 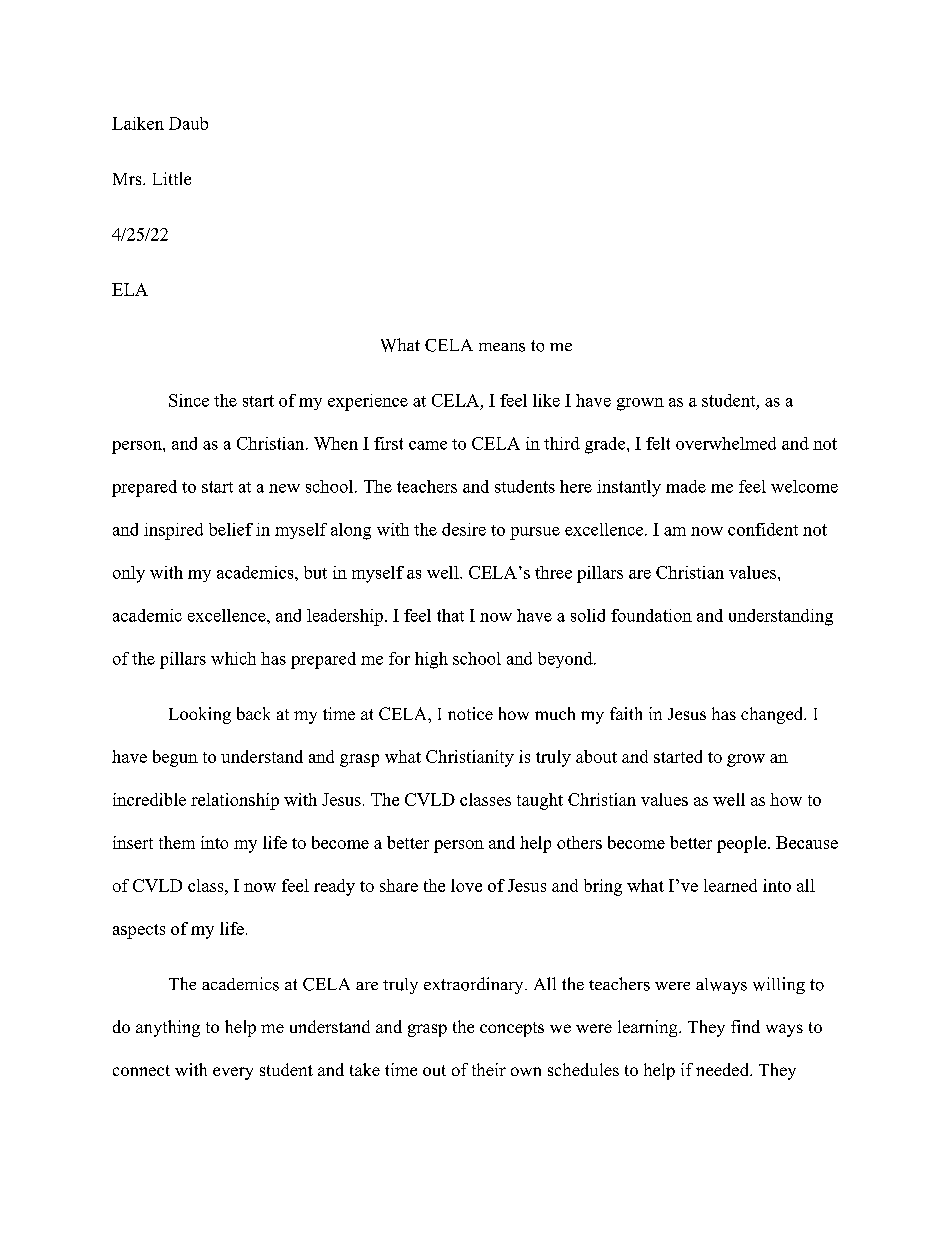 I want to click on that, so click(x=450, y=615).
